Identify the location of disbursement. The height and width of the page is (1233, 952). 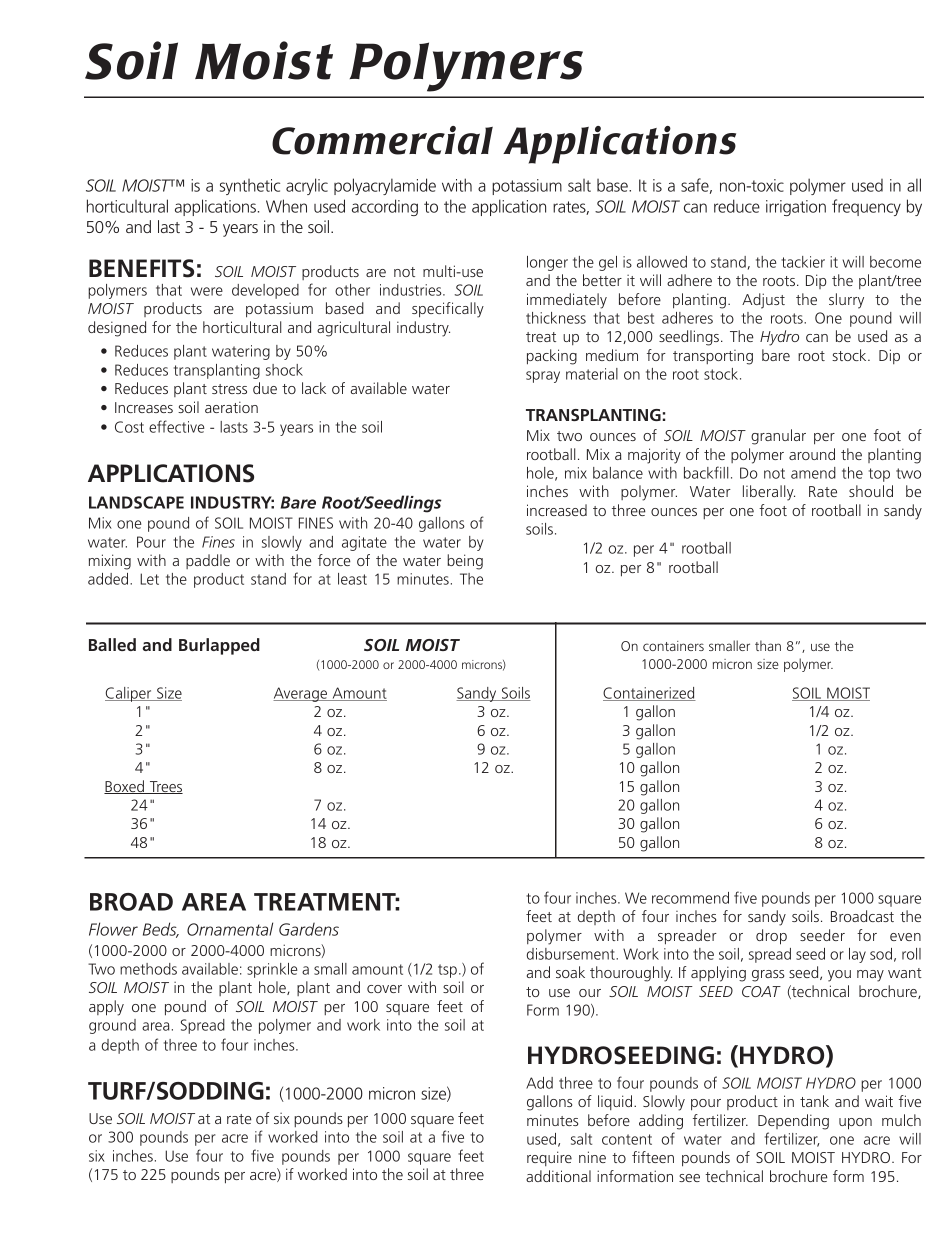
(572, 954).
